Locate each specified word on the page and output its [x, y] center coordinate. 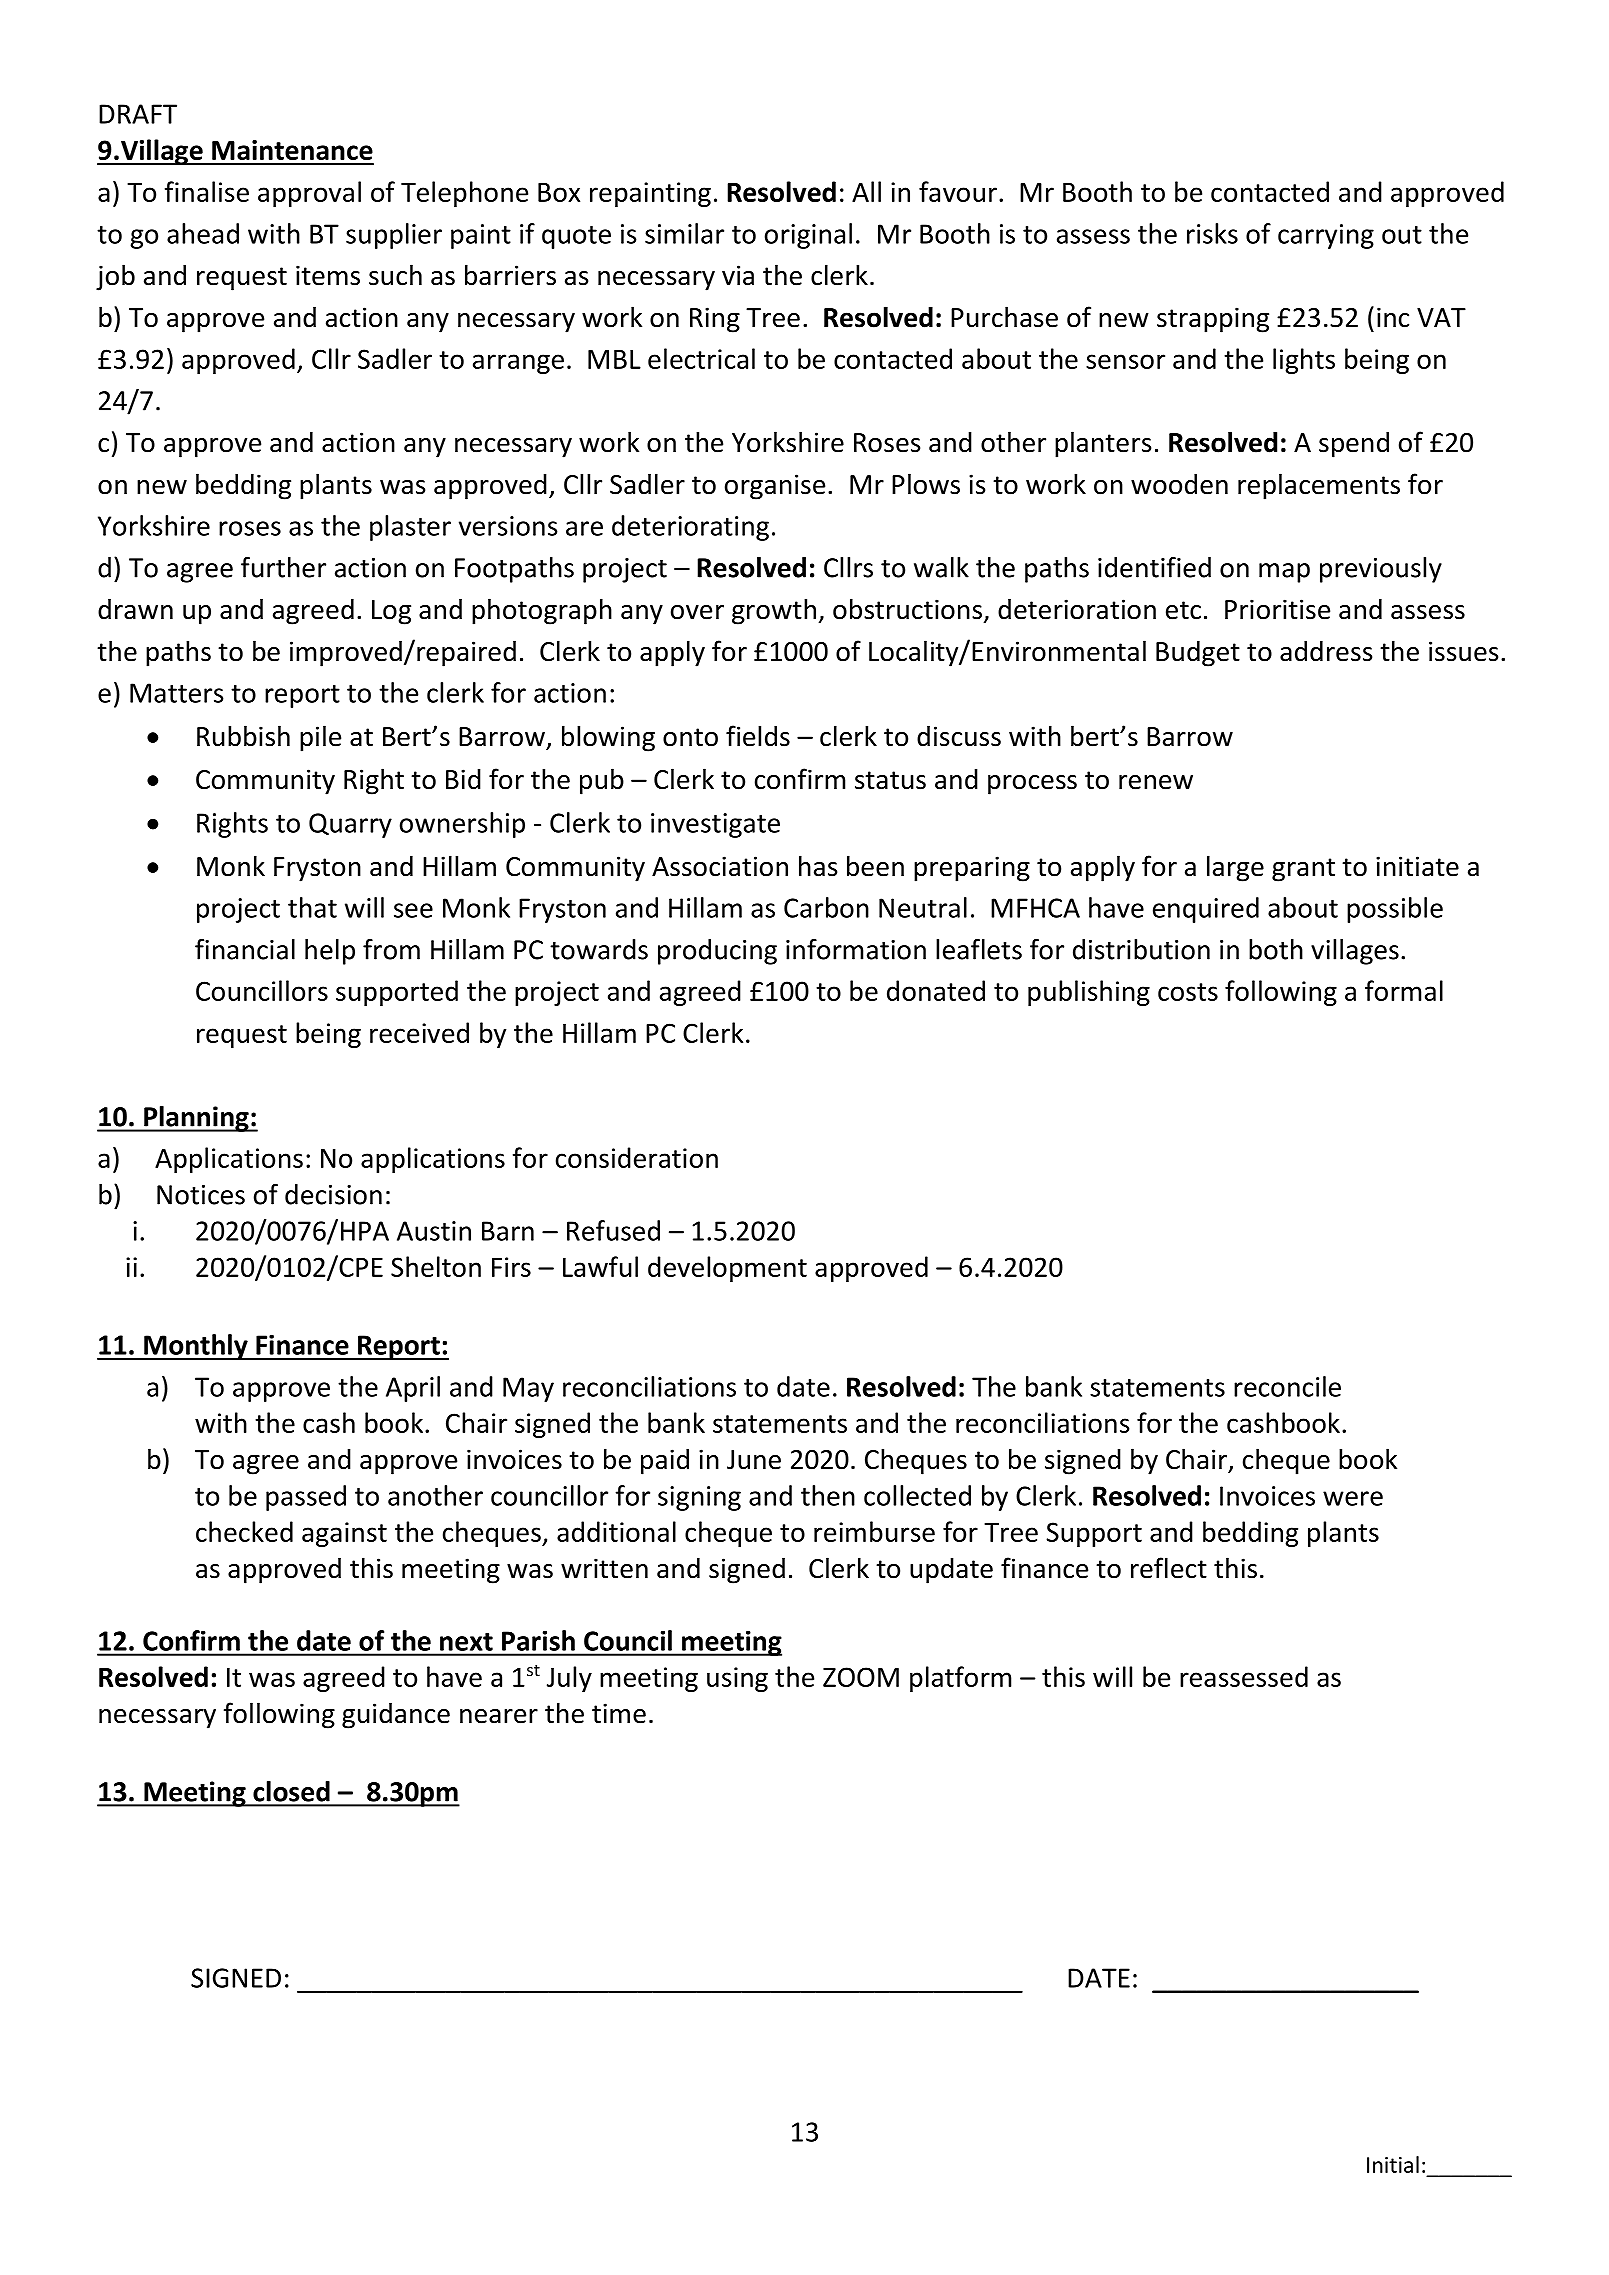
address [1326, 651]
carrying [1326, 236]
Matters [177, 693]
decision [333, 1194]
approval [309, 194]
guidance [396, 1715]
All [866, 191]
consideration [637, 1157]
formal [1404, 990]
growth [774, 611]
